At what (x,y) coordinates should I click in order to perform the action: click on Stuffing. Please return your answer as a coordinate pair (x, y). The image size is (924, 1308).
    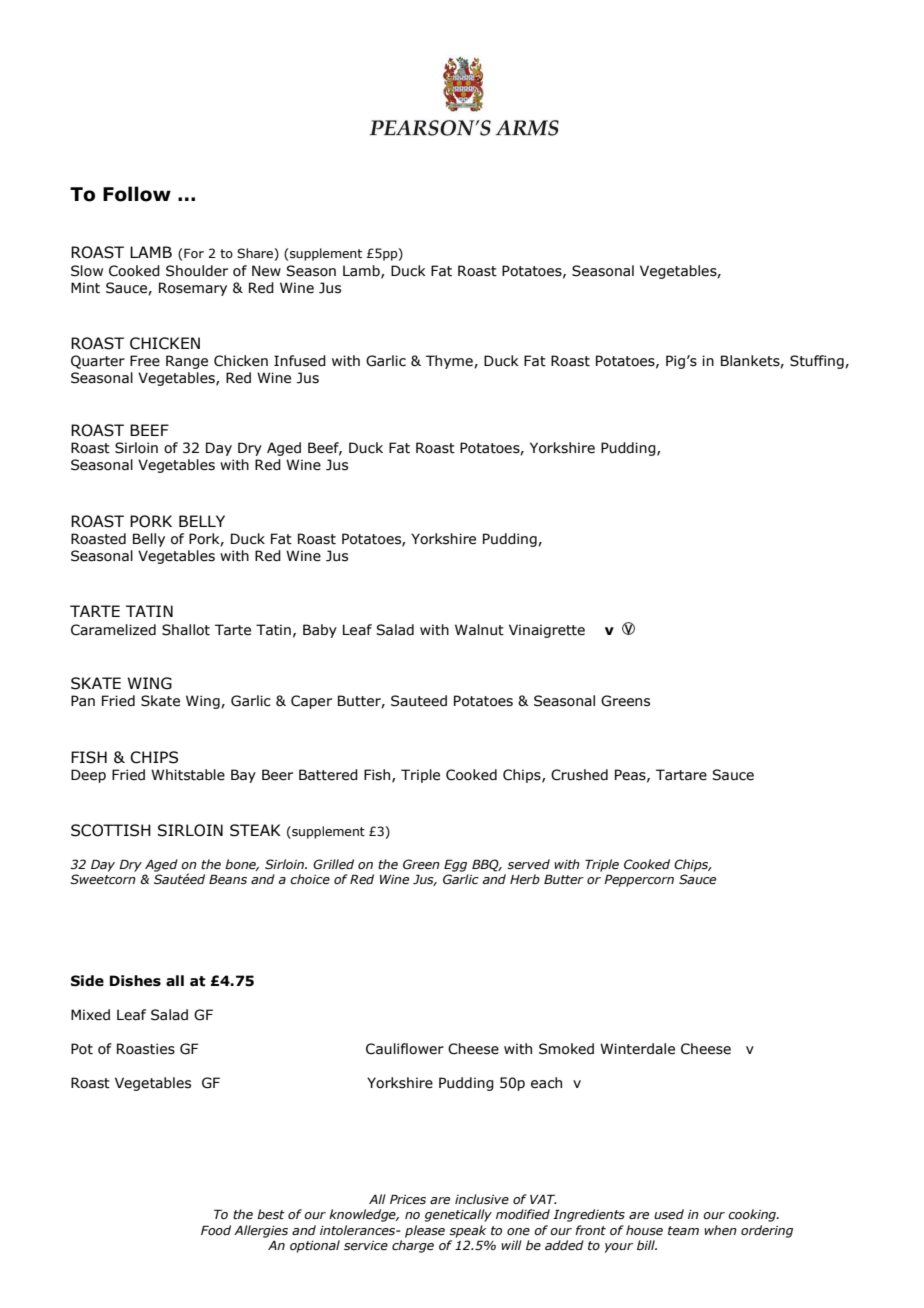
    Looking at the image, I should click on (818, 362).
